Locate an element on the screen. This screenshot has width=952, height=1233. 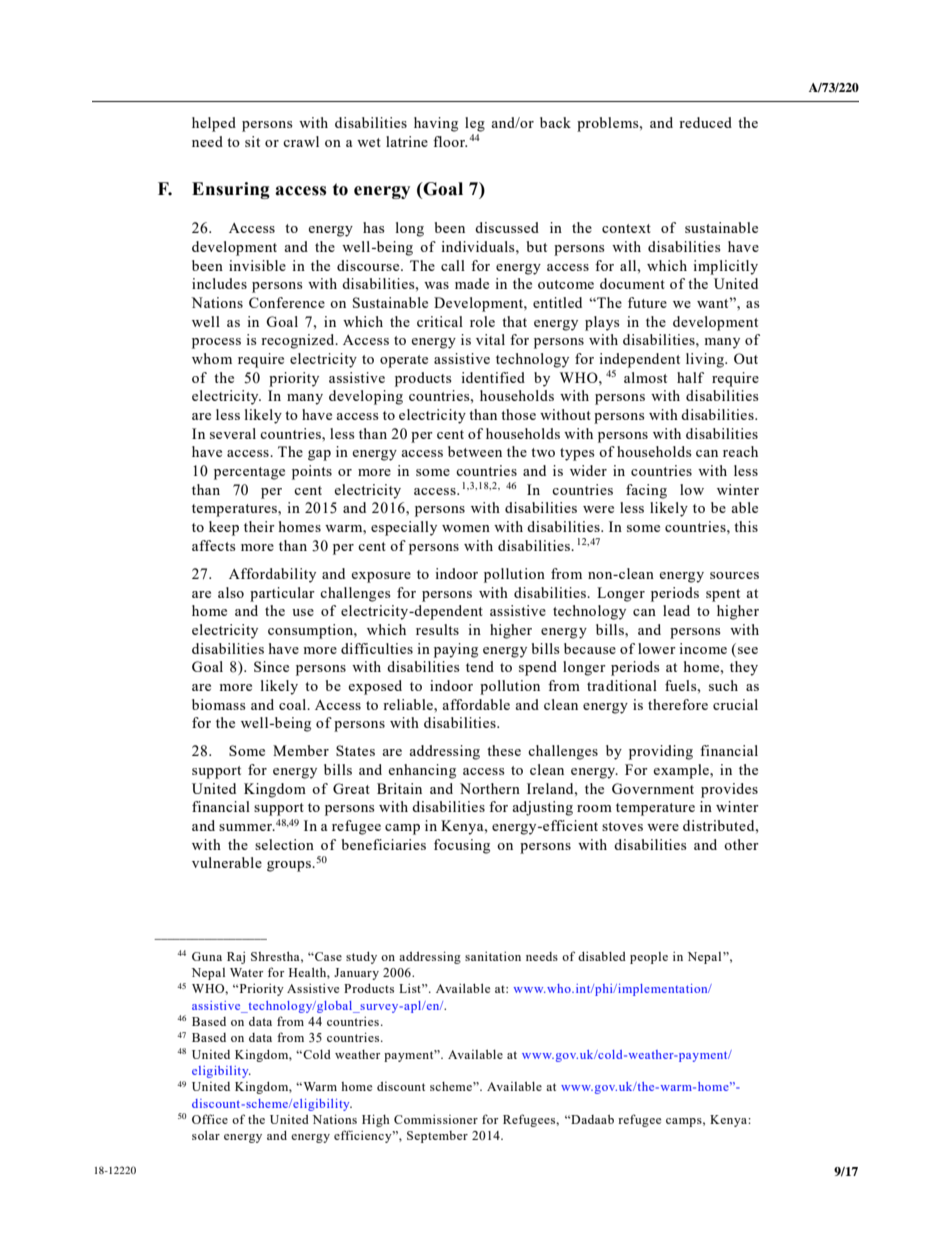
half is located at coordinates (690, 377).
